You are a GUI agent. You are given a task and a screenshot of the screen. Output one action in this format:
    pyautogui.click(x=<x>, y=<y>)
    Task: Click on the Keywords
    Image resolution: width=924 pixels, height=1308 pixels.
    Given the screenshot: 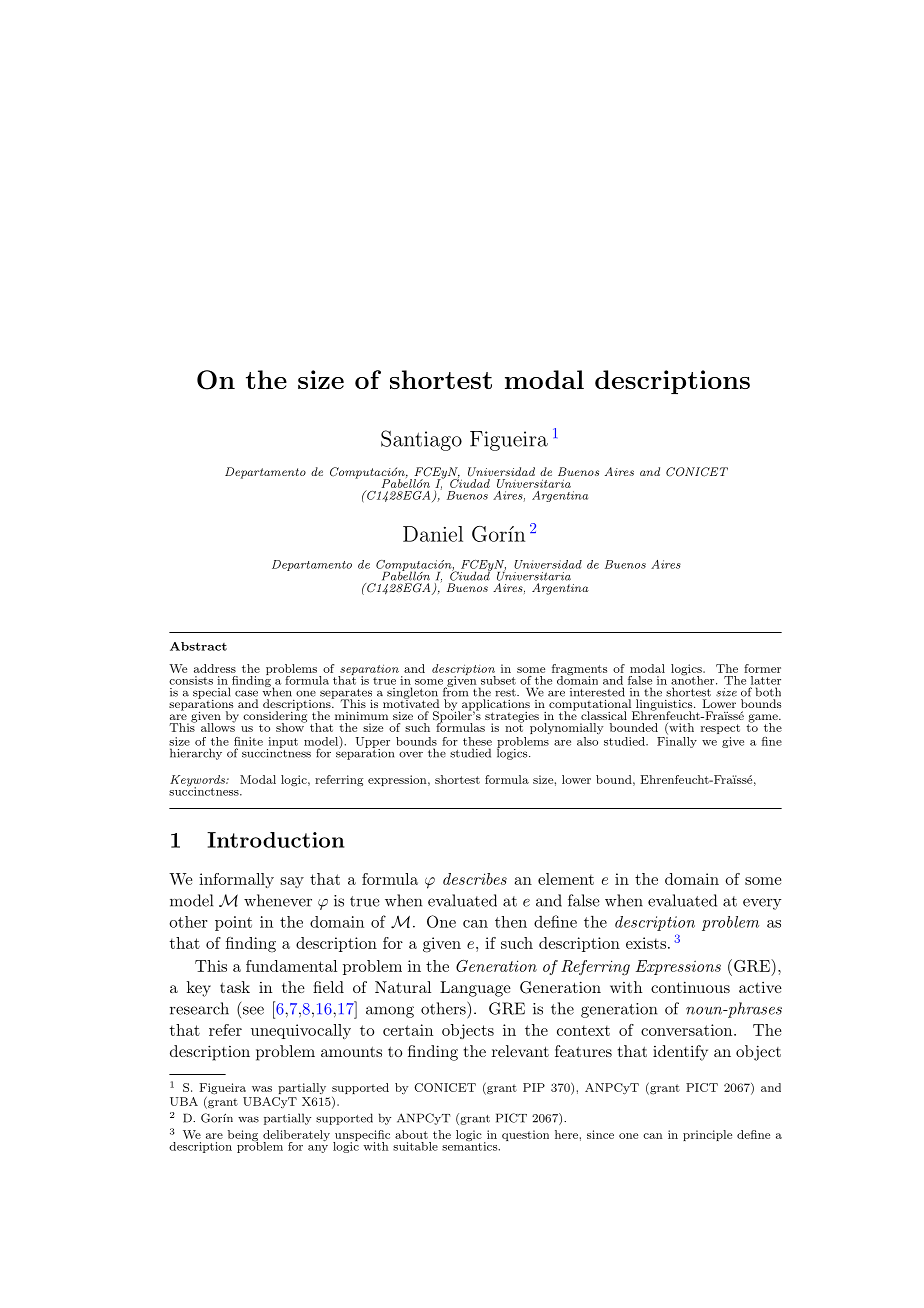 What is the action you would take?
    pyautogui.click(x=198, y=782)
